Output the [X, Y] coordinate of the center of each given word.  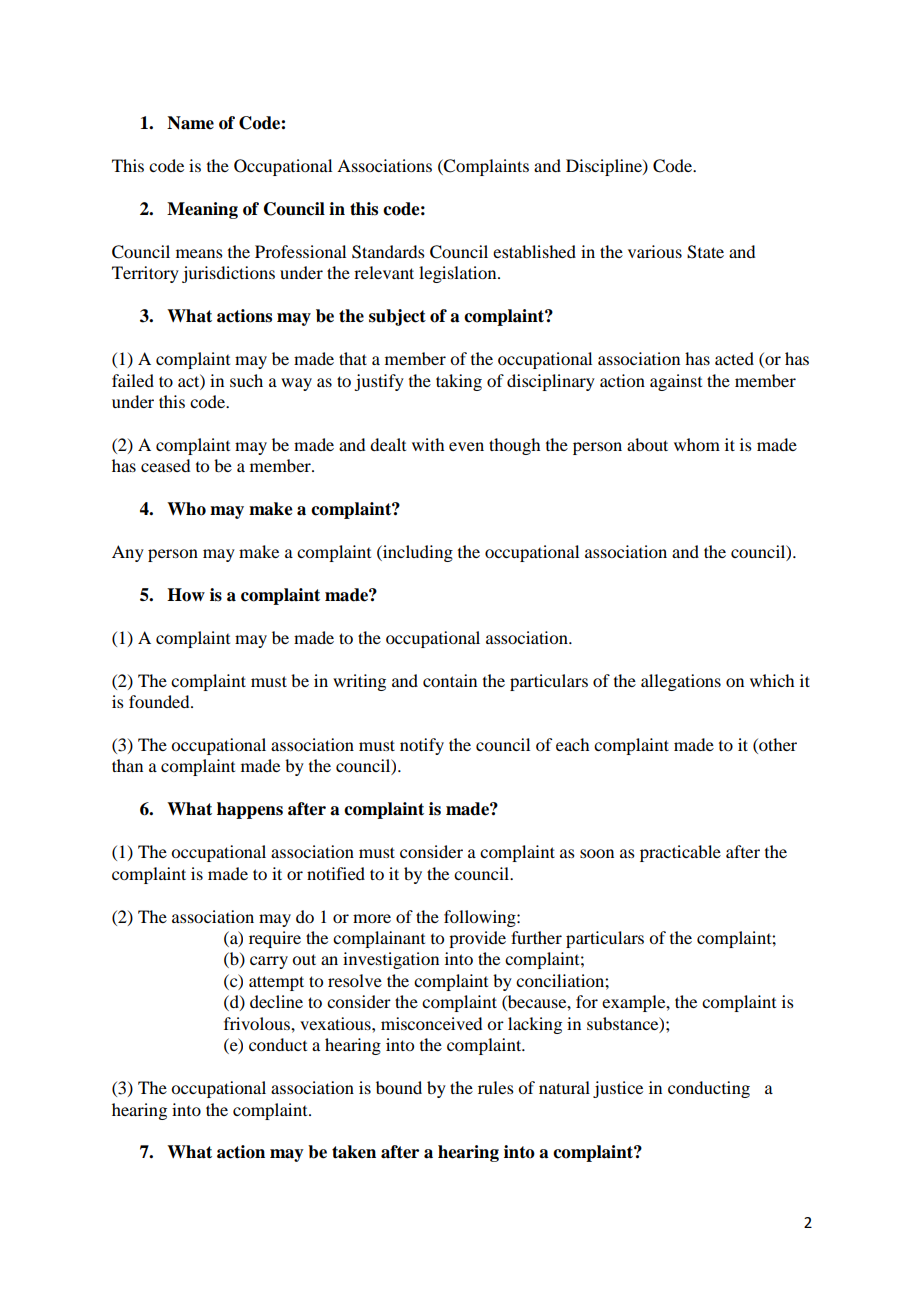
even [466, 446]
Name [190, 123]
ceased [165, 465]
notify [422, 746]
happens [250, 810]
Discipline [605, 167]
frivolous [258, 1023]
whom [697, 444]
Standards [388, 252]
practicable [680, 853]
